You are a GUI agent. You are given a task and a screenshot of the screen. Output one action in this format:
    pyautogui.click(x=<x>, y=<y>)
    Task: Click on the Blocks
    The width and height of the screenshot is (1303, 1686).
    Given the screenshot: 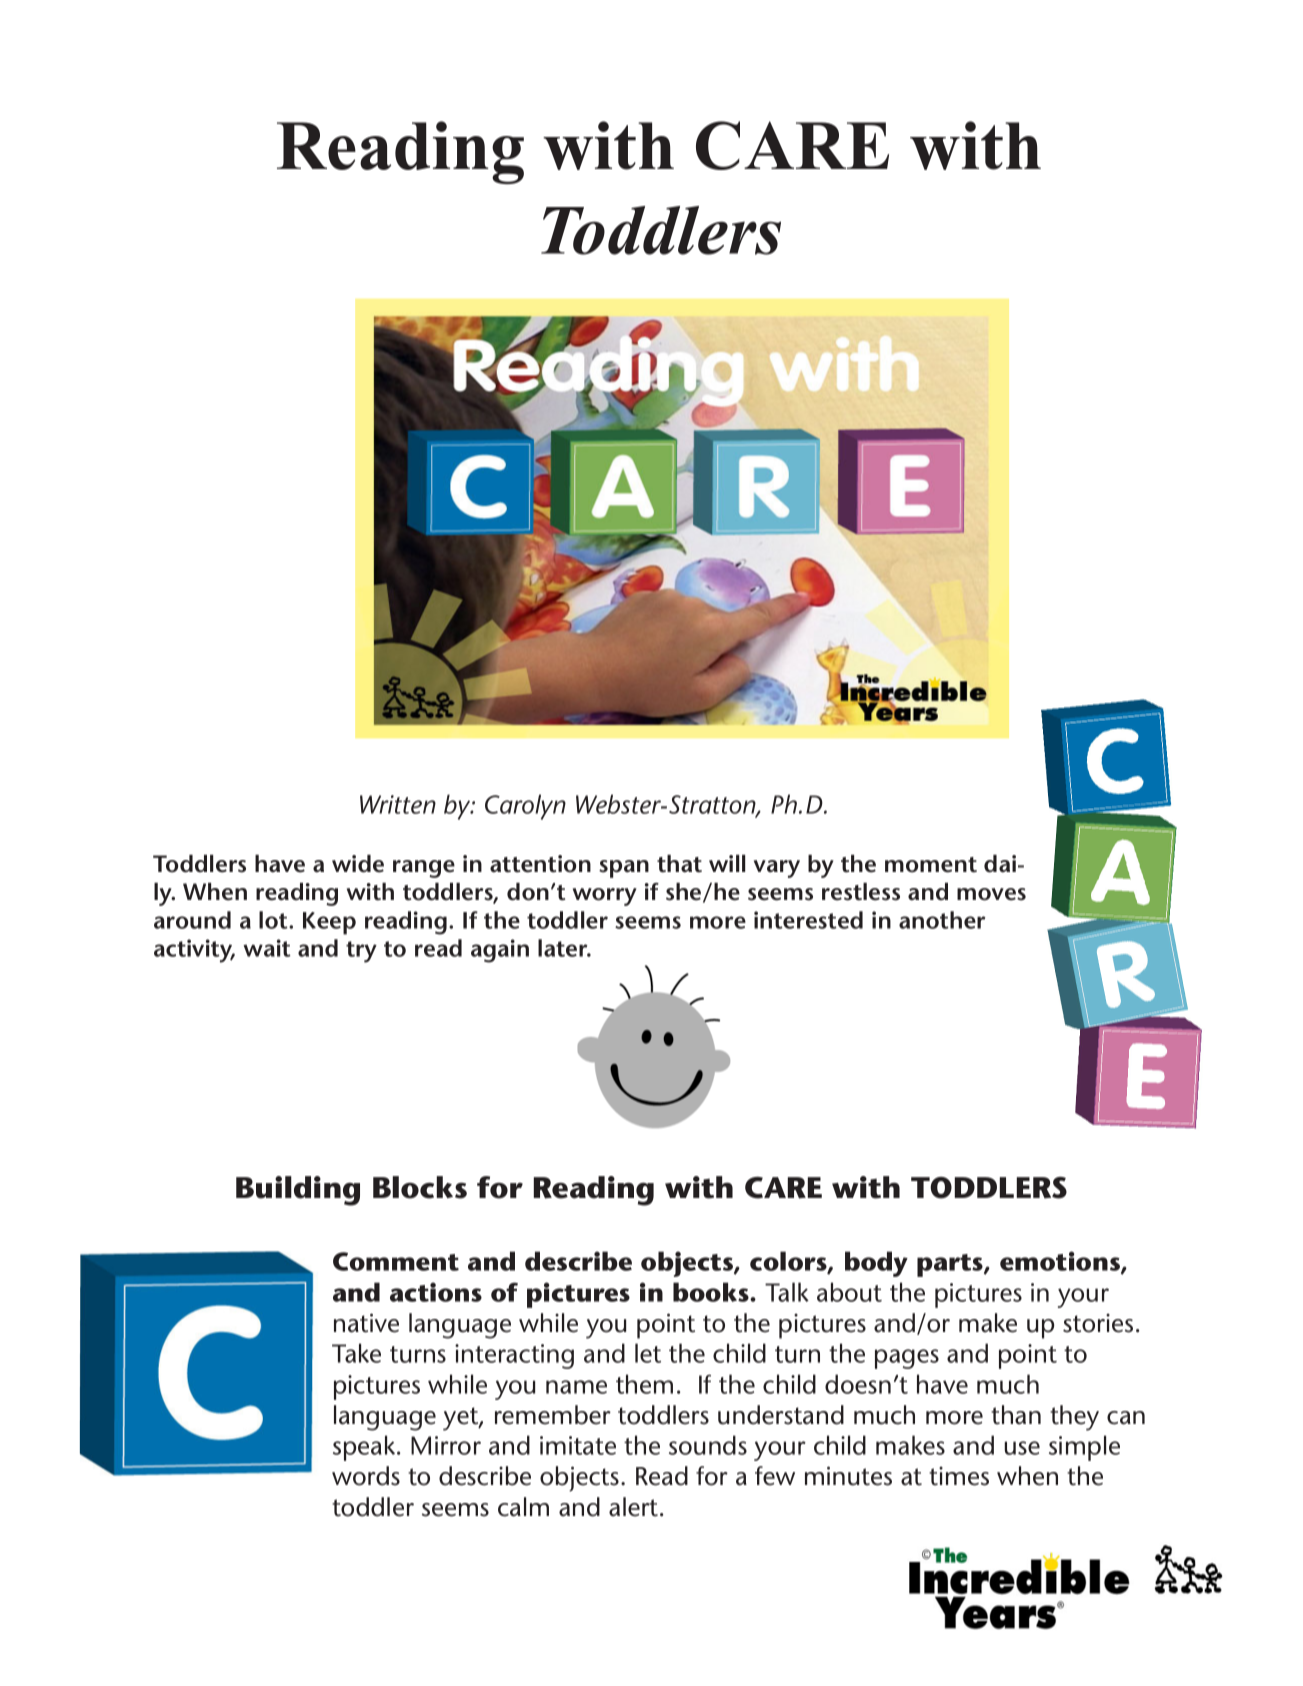 What is the action you would take?
    pyautogui.click(x=420, y=1187)
